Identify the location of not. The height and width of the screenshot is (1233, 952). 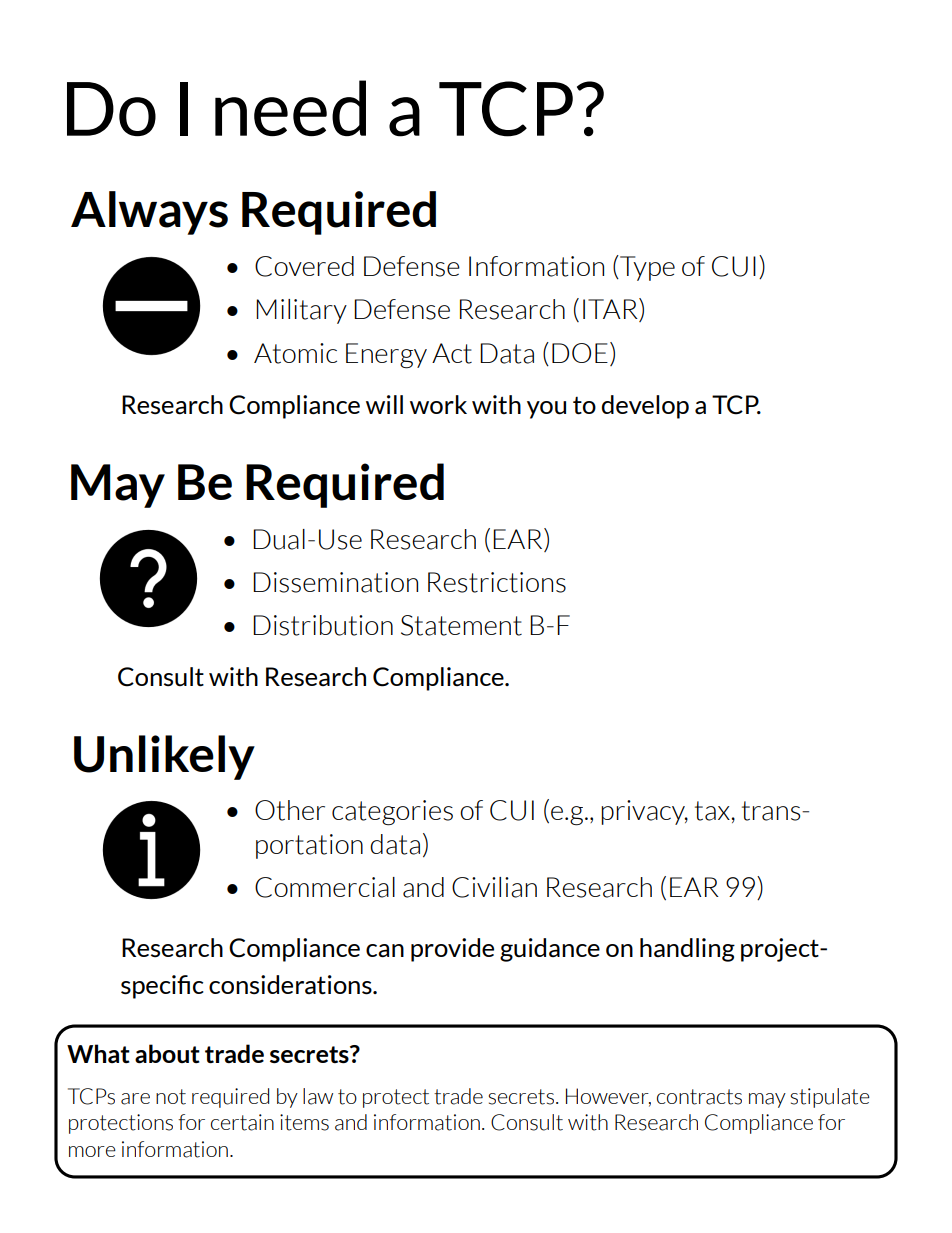
(171, 1097).
